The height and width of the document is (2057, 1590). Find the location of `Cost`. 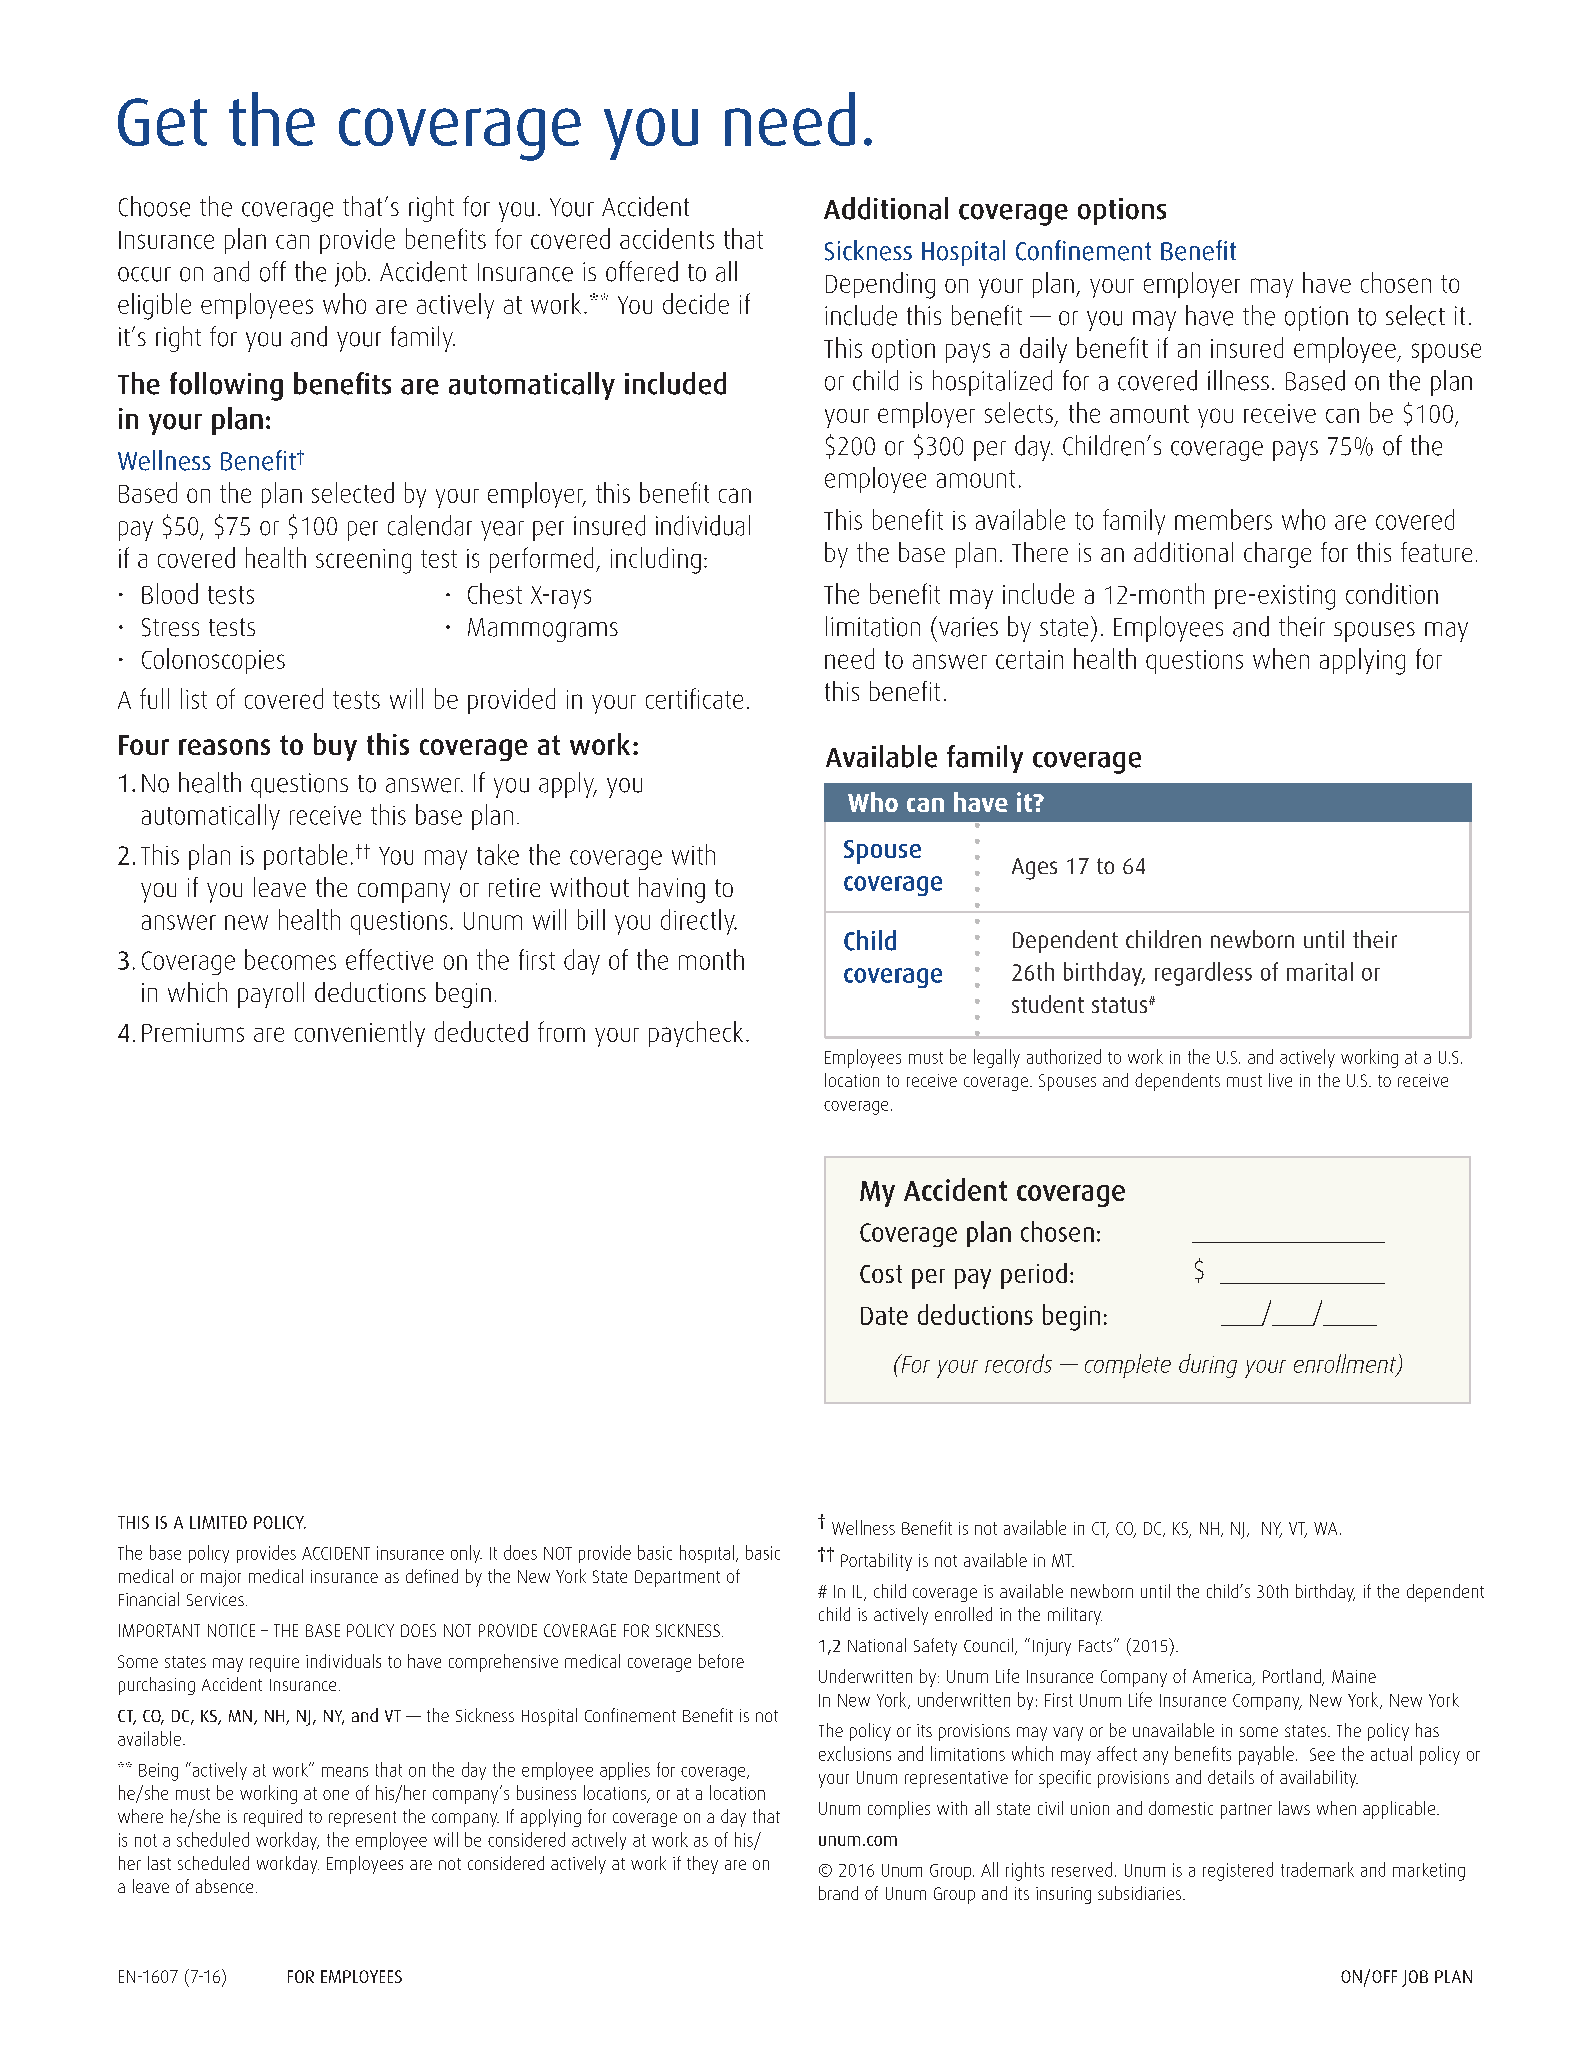

Cost is located at coordinates (881, 1274).
